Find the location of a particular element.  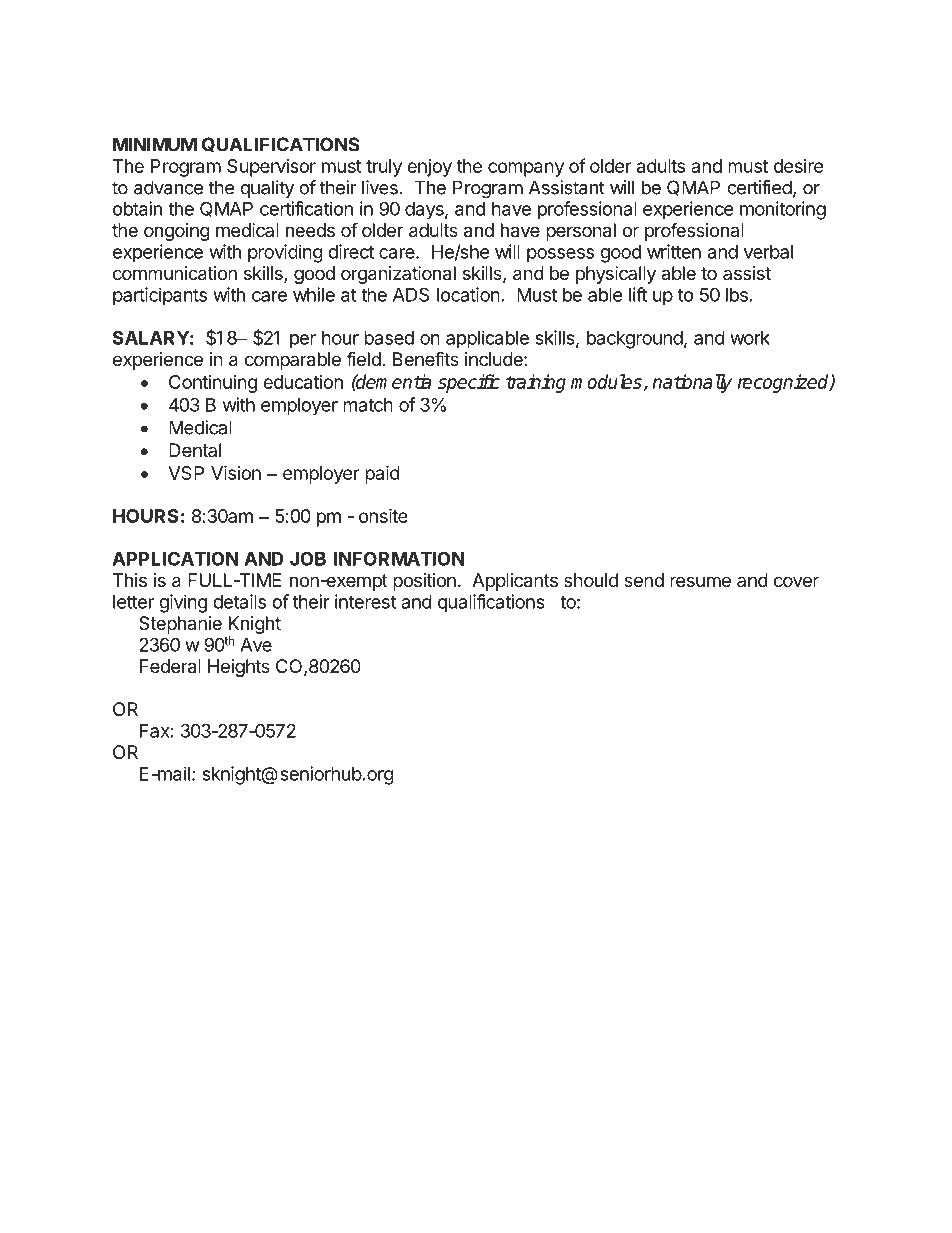

certified is located at coordinates (759, 187).
